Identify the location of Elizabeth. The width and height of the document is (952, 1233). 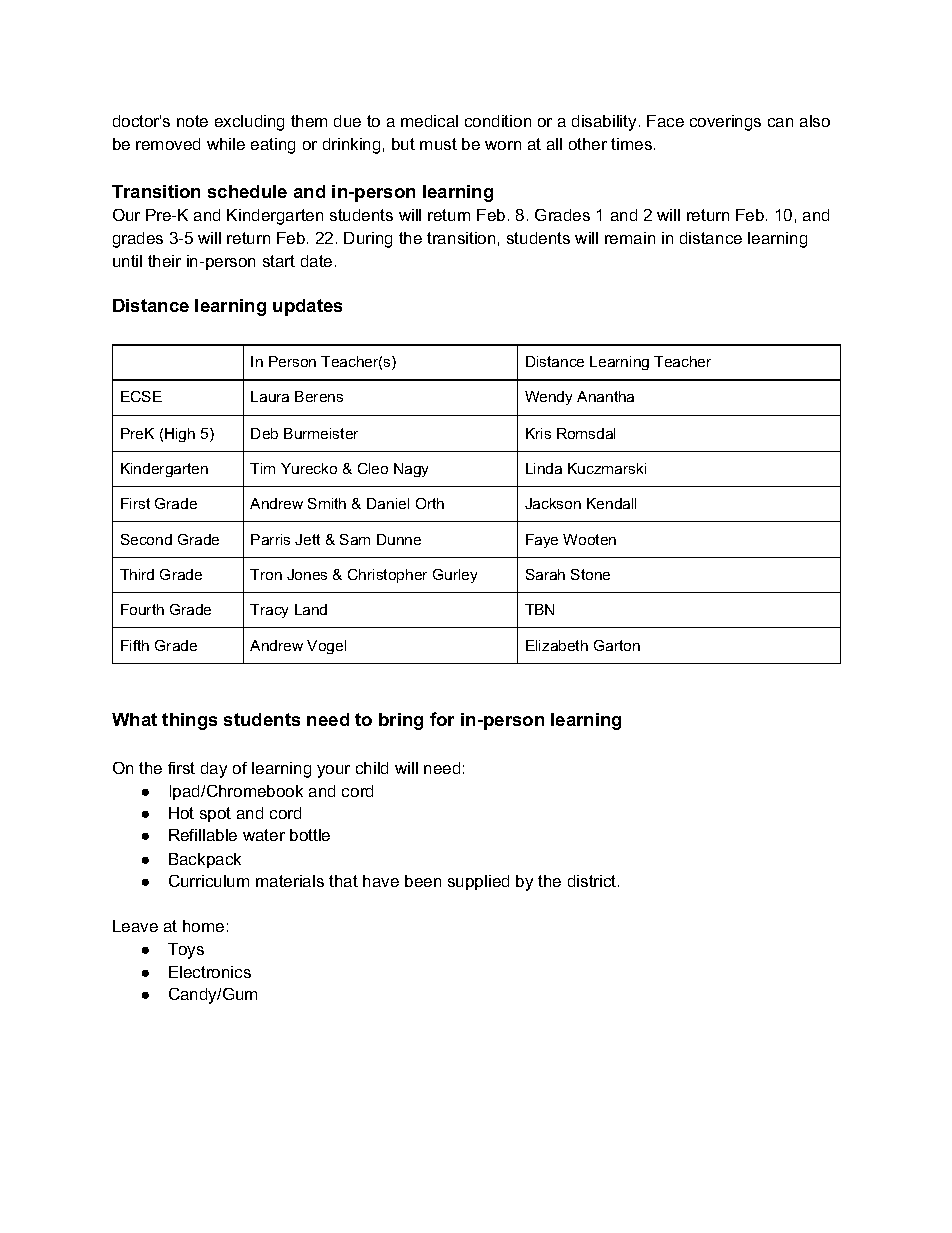
(557, 645).
